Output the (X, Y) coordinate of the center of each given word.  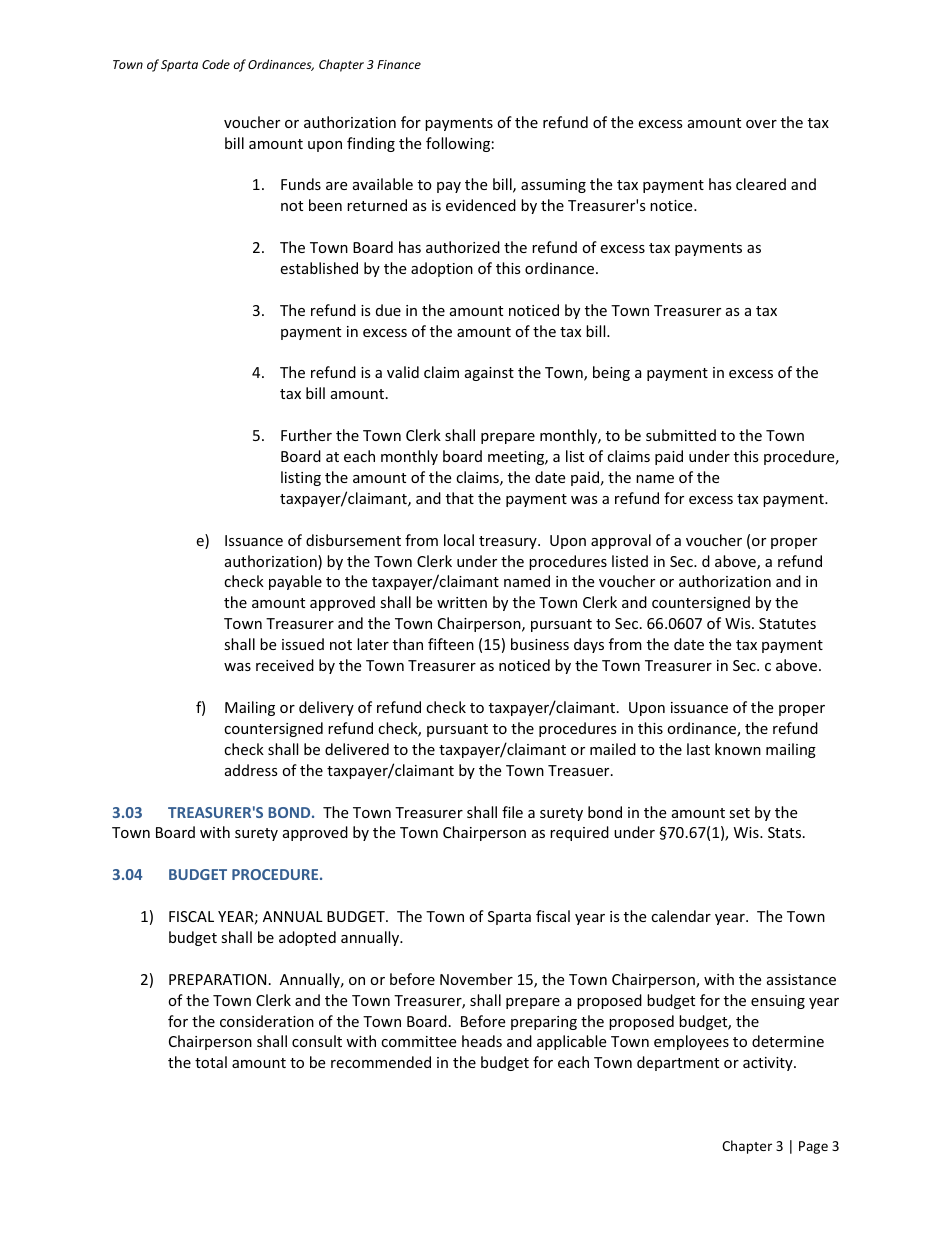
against (489, 374)
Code (216, 64)
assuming (553, 186)
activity (769, 1064)
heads (482, 1041)
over (761, 124)
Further (306, 435)
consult (317, 1041)
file (512, 812)
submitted (681, 435)
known (738, 749)
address (251, 770)
